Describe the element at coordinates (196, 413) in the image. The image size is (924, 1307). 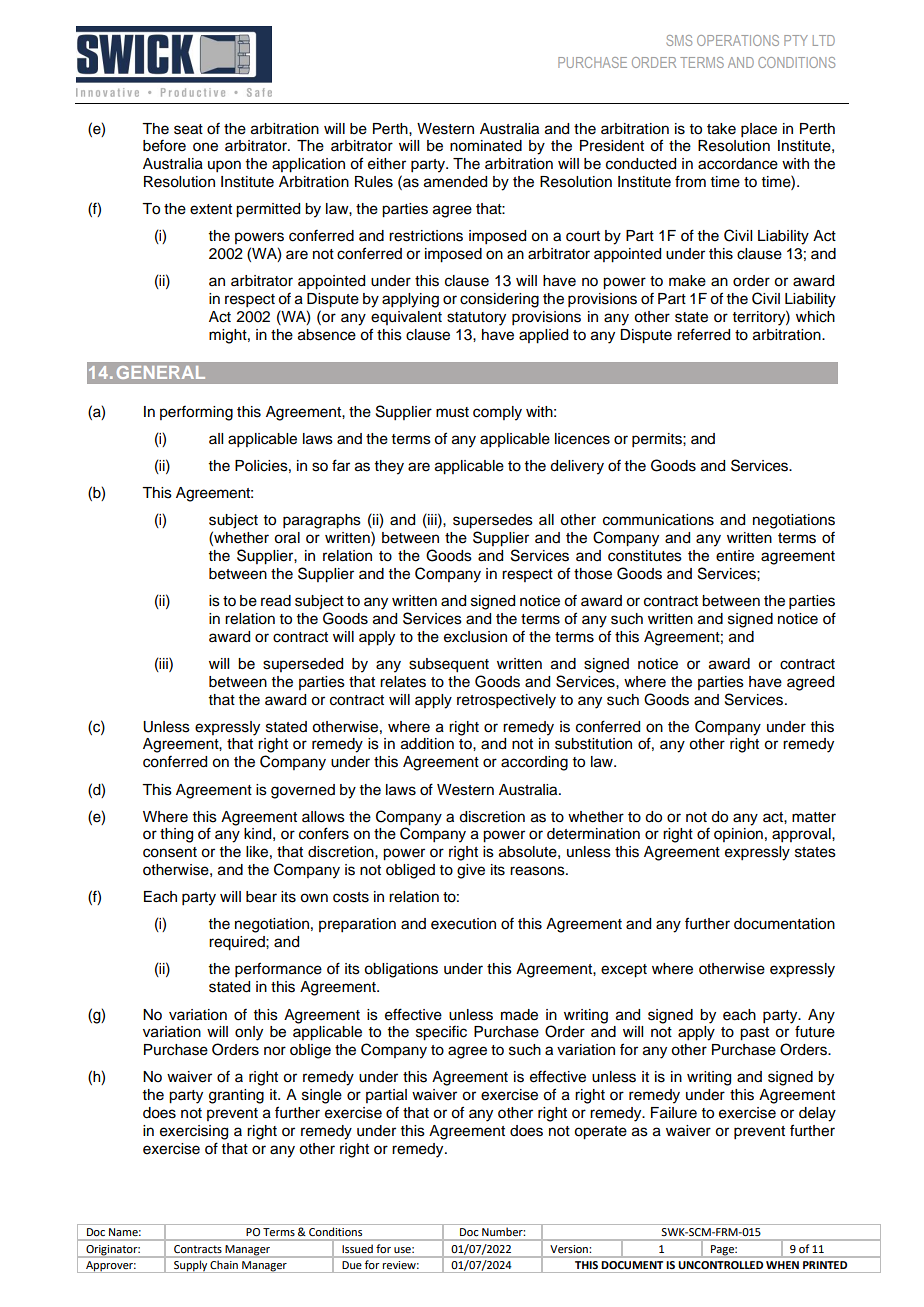
I see `performing` at that location.
